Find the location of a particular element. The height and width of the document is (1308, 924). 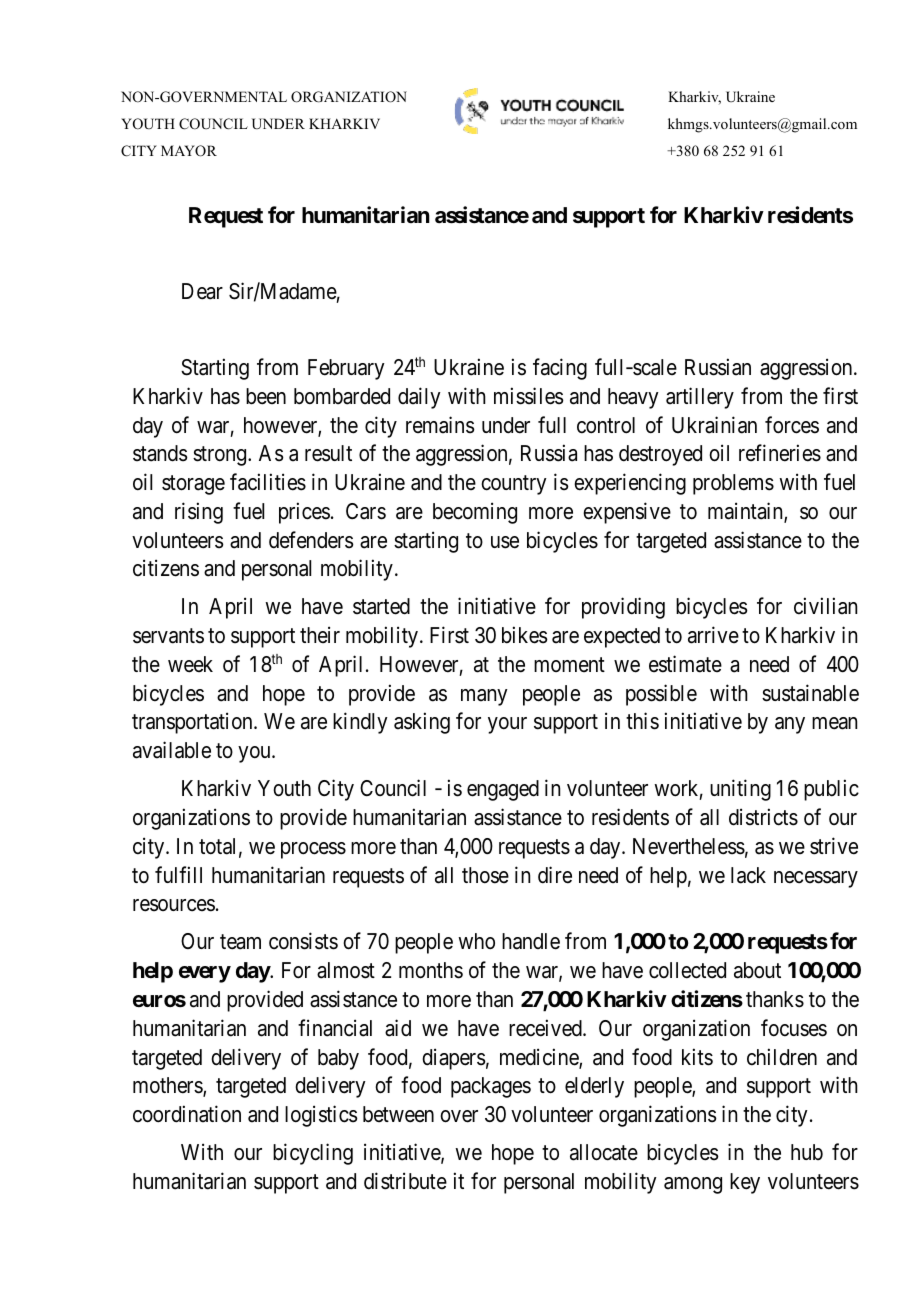

key is located at coordinates (745, 1183).
